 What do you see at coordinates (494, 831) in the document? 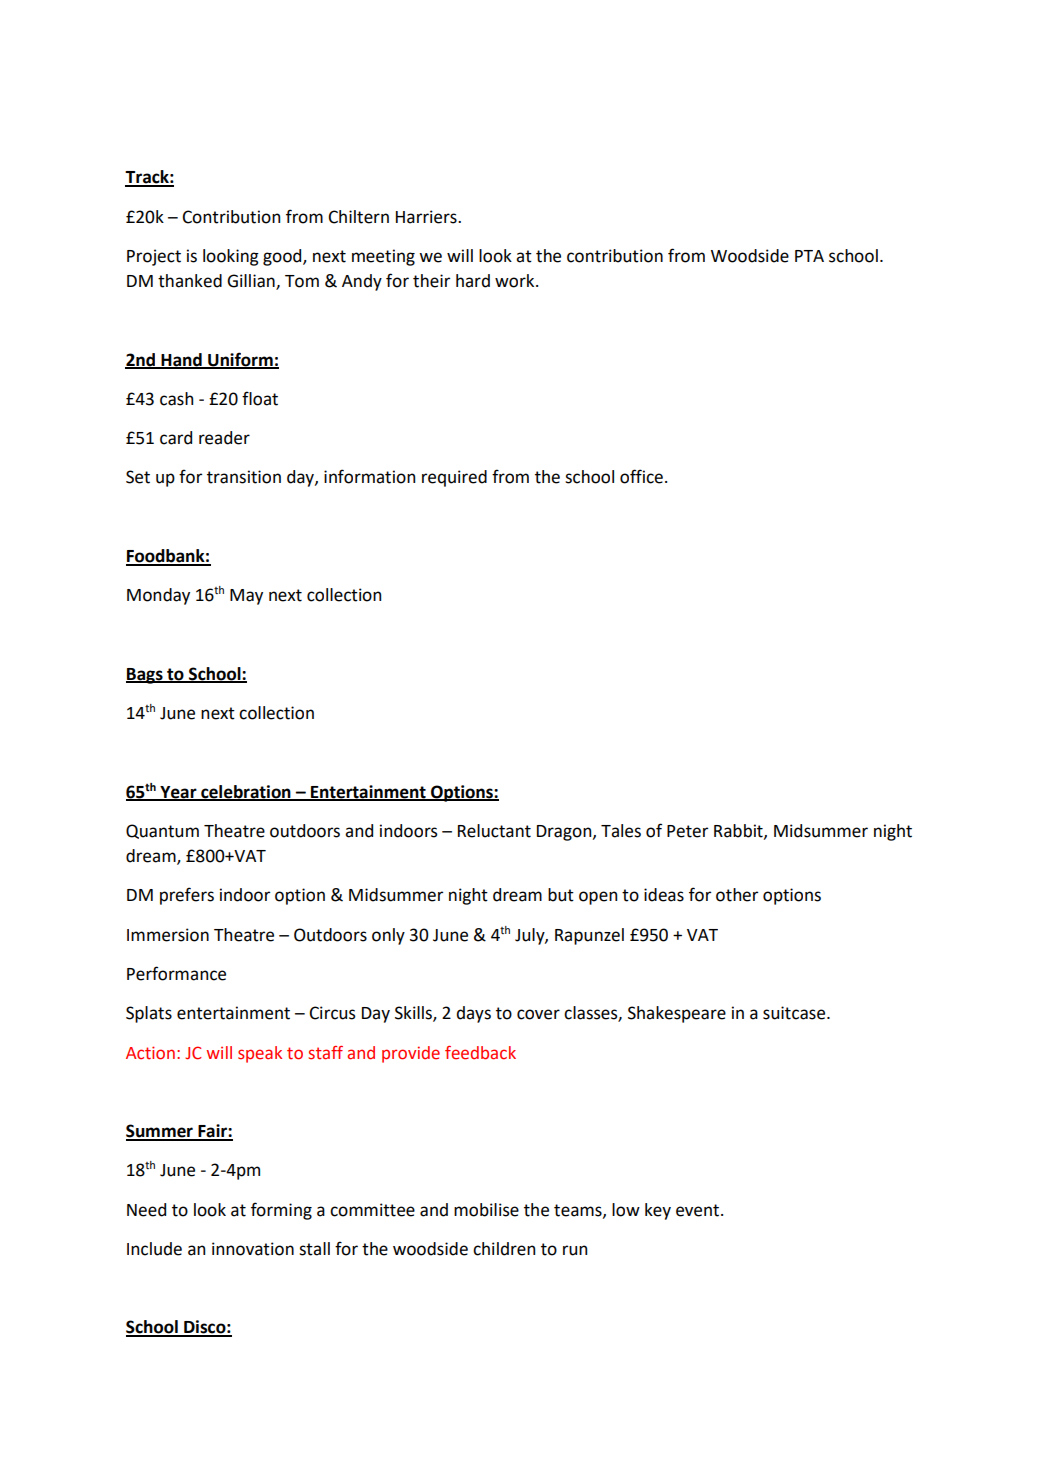
I see `Reluctant` at bounding box center [494, 831].
